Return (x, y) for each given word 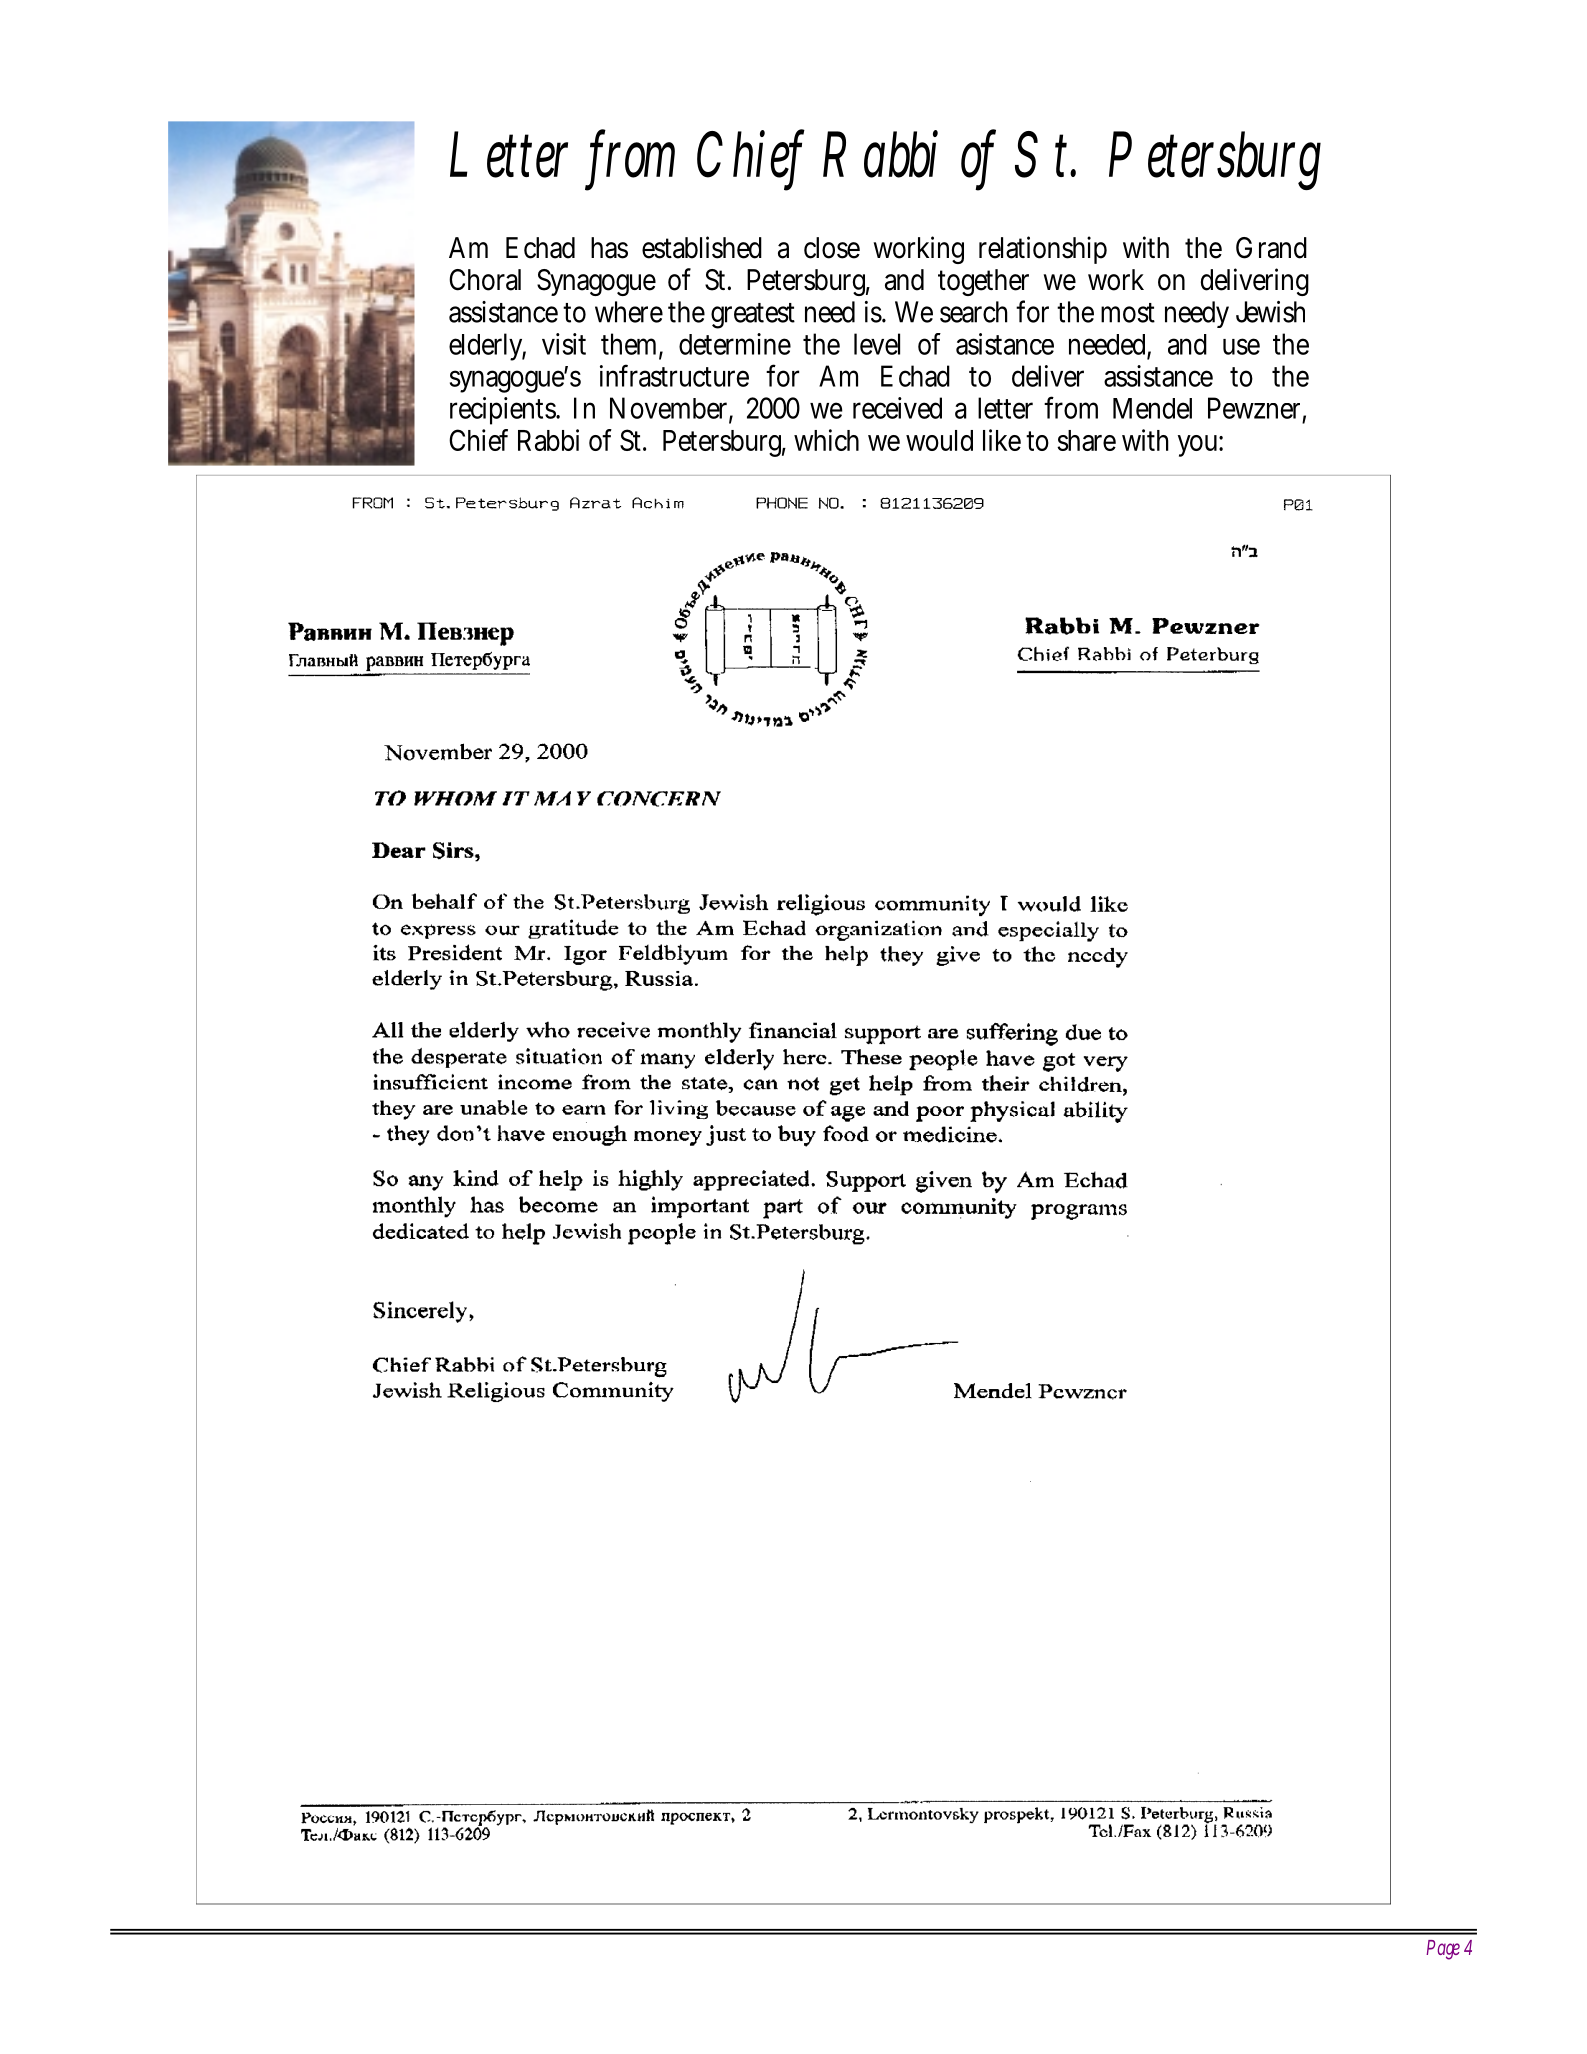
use (1241, 346)
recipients (505, 411)
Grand (1271, 248)
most (1128, 313)
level (877, 344)
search (974, 312)
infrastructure (674, 375)
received (897, 408)
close (832, 248)
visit (564, 344)
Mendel (1152, 408)
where (629, 312)
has (609, 248)
